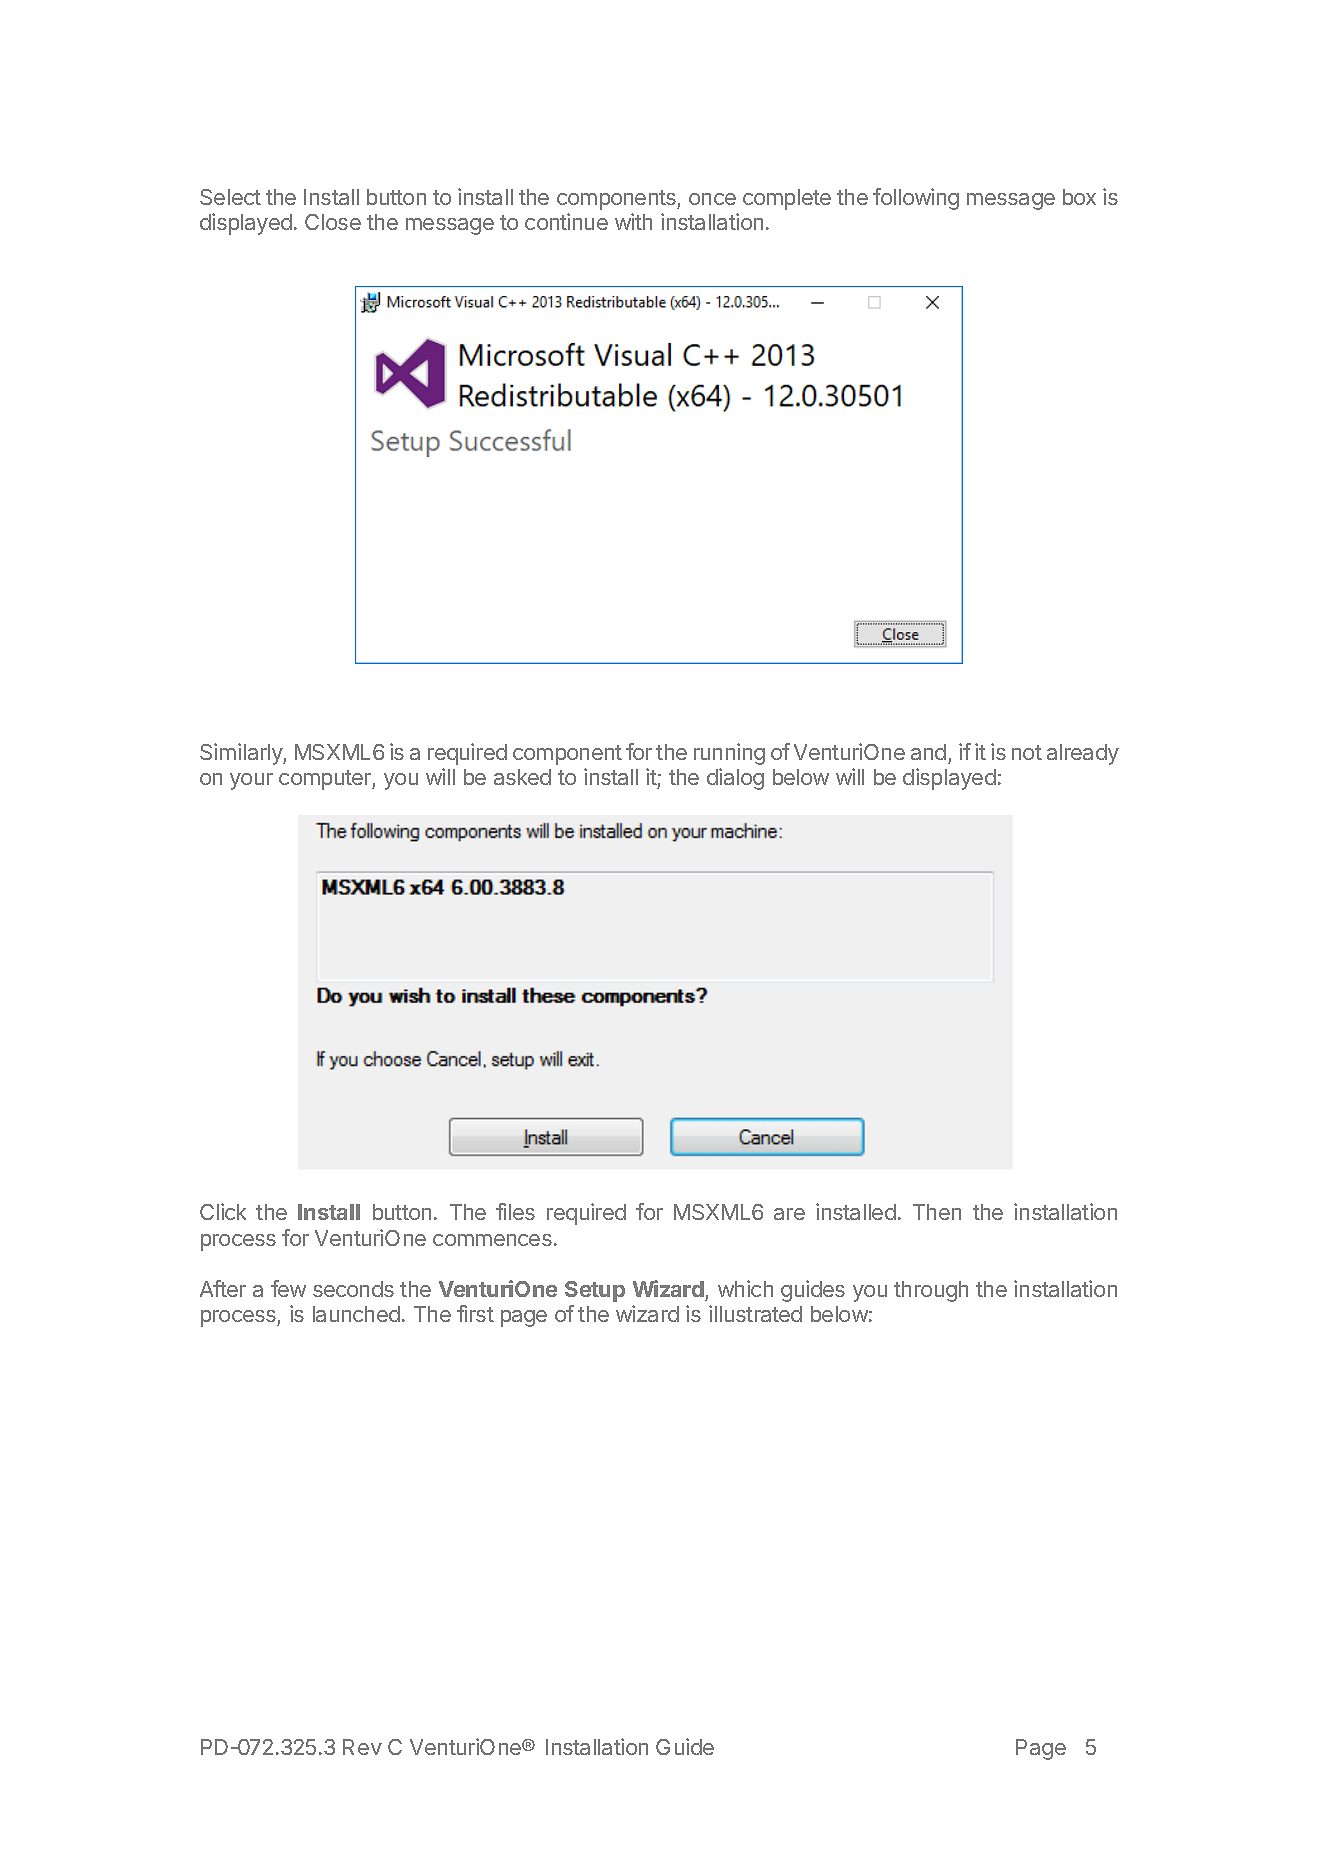  What do you see at coordinates (362, 1747) in the screenshot?
I see `Rev` at bounding box center [362, 1747].
